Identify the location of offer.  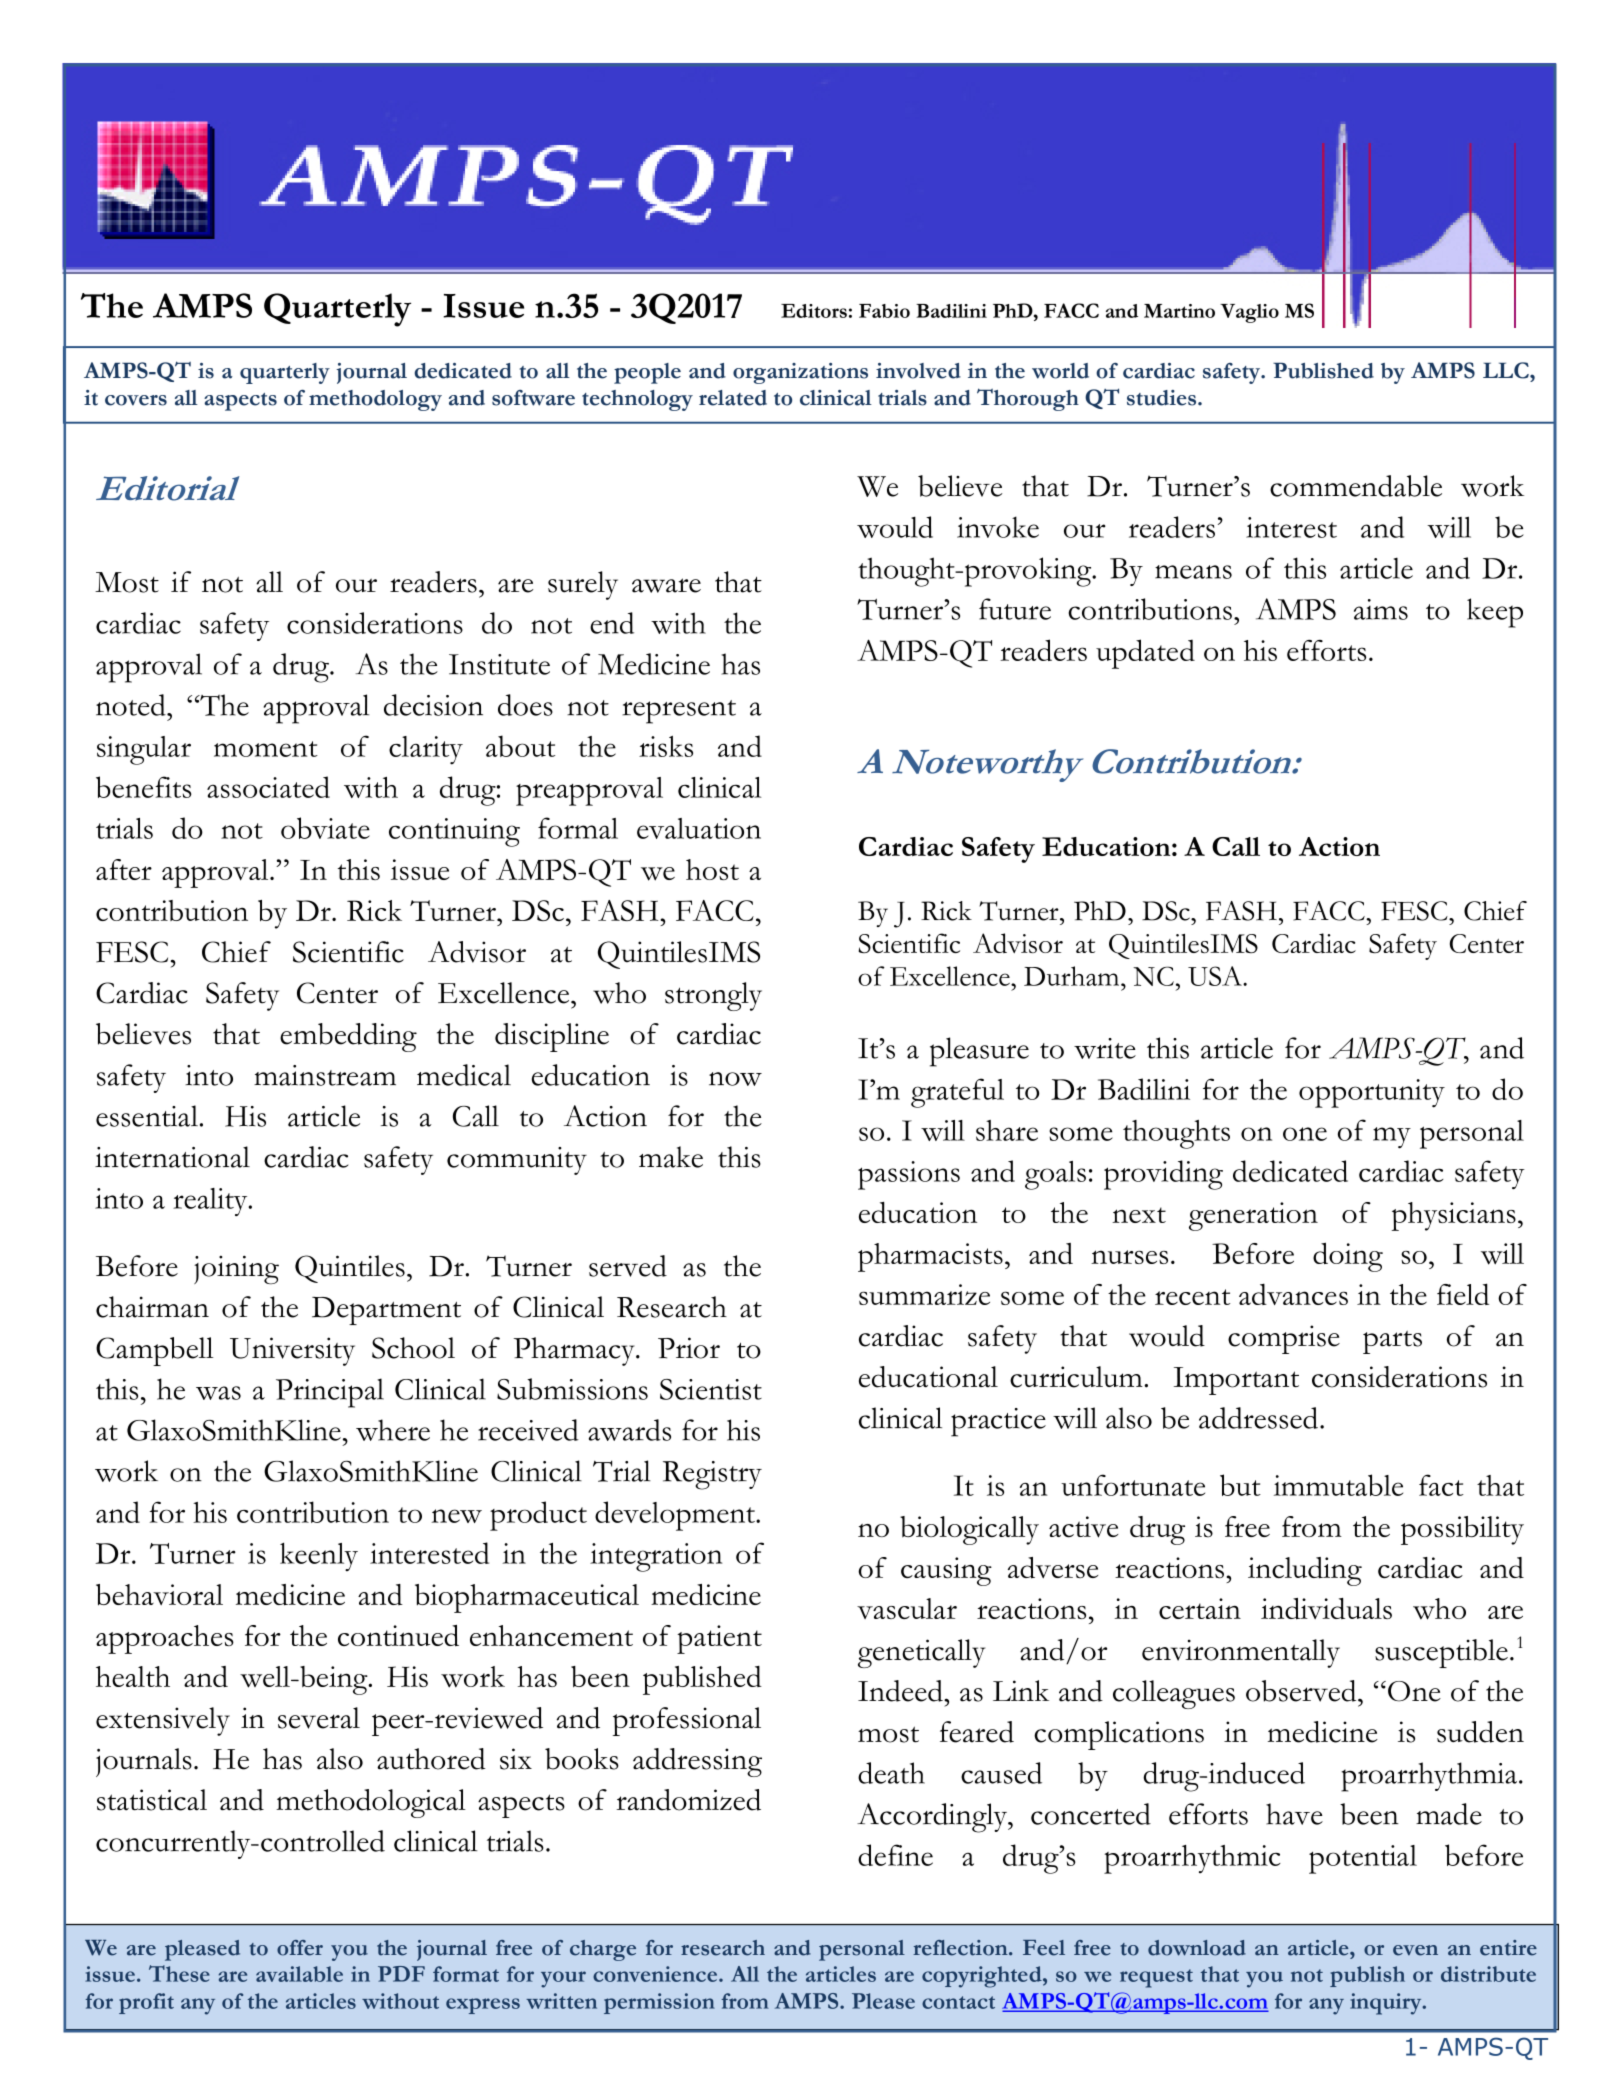
(300, 1948).
